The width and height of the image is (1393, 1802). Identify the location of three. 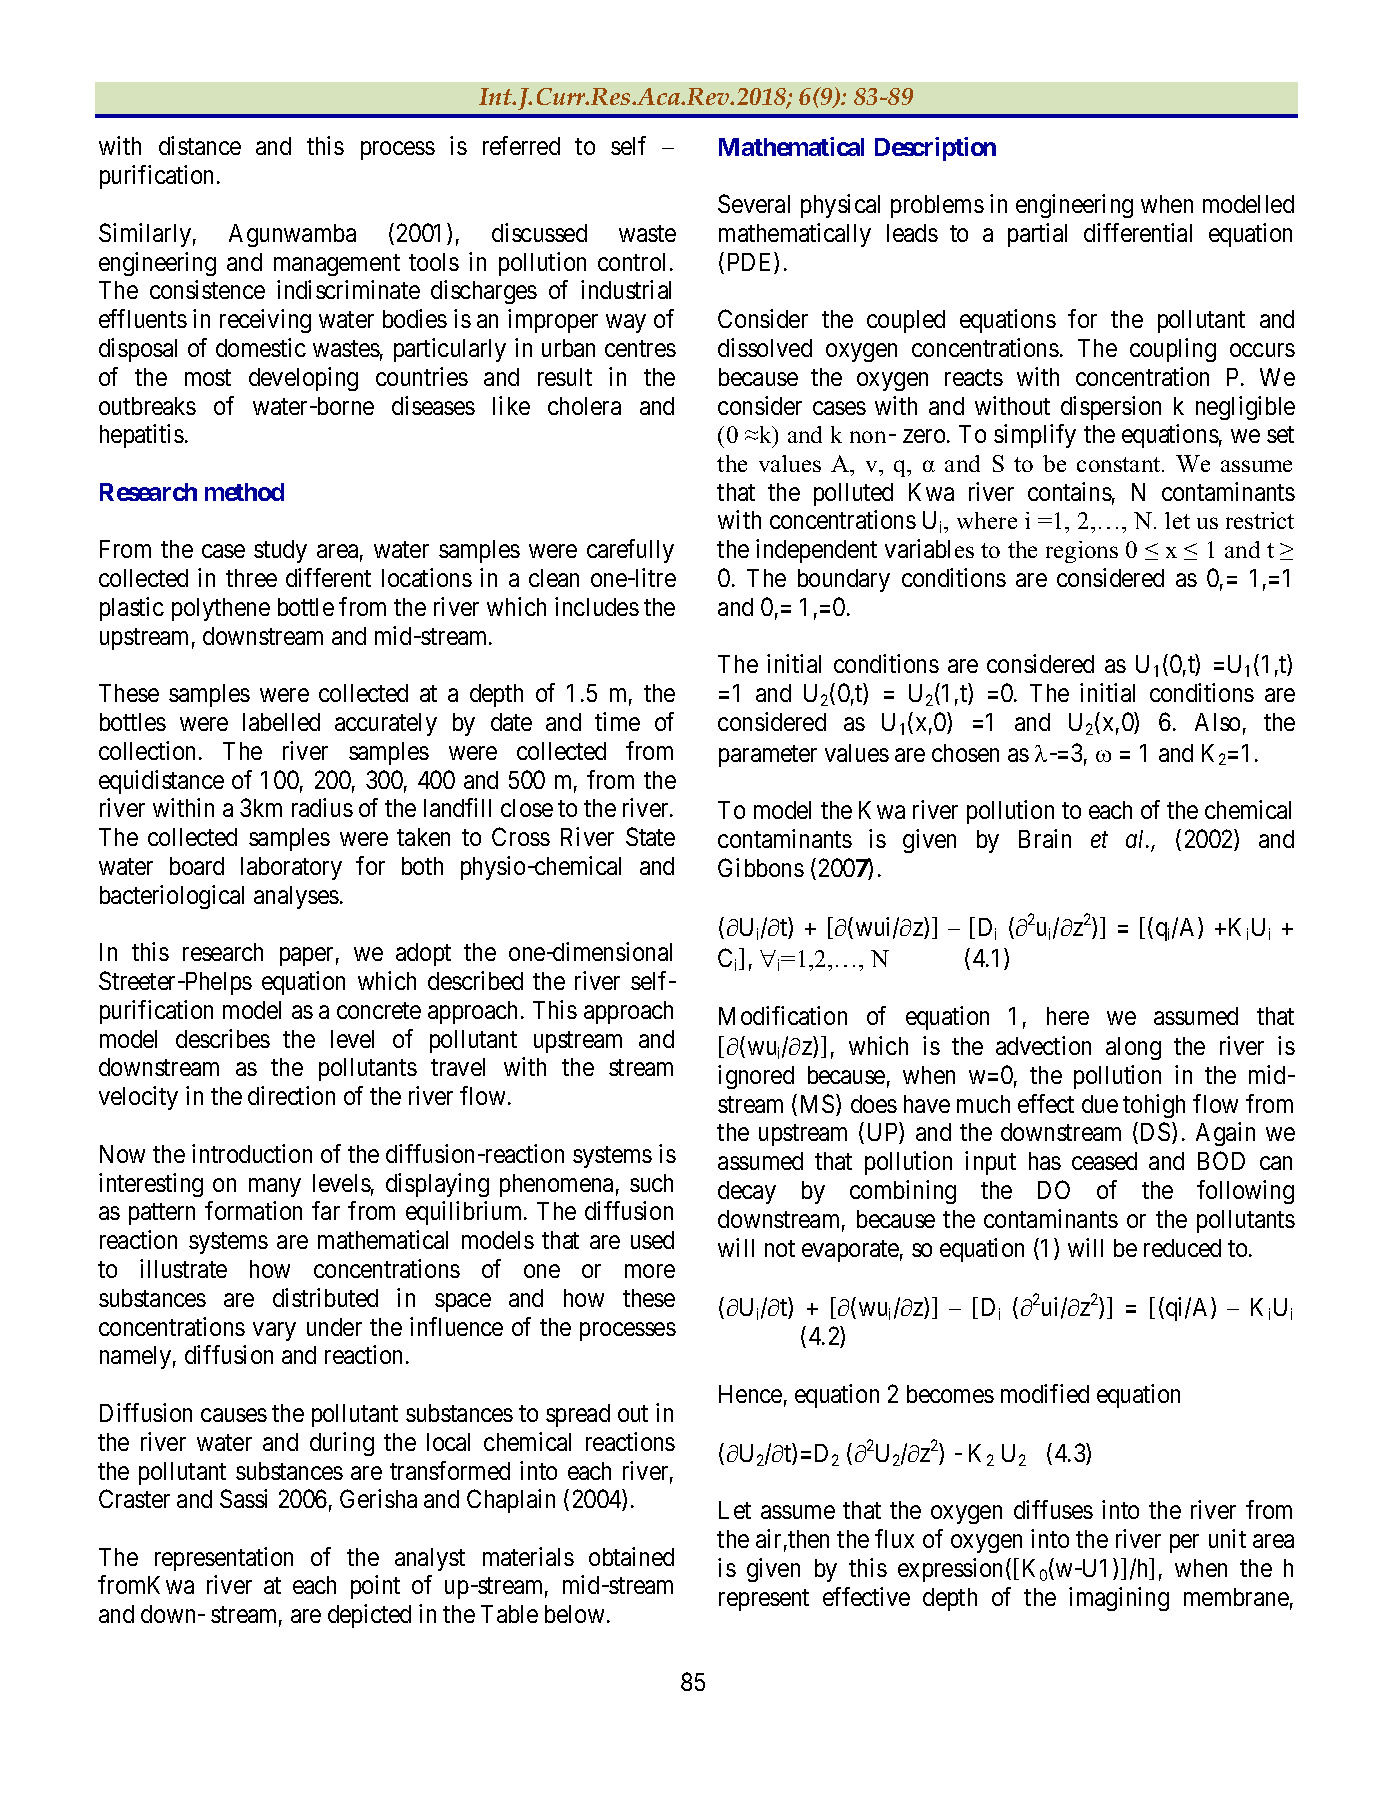
(251, 578).
